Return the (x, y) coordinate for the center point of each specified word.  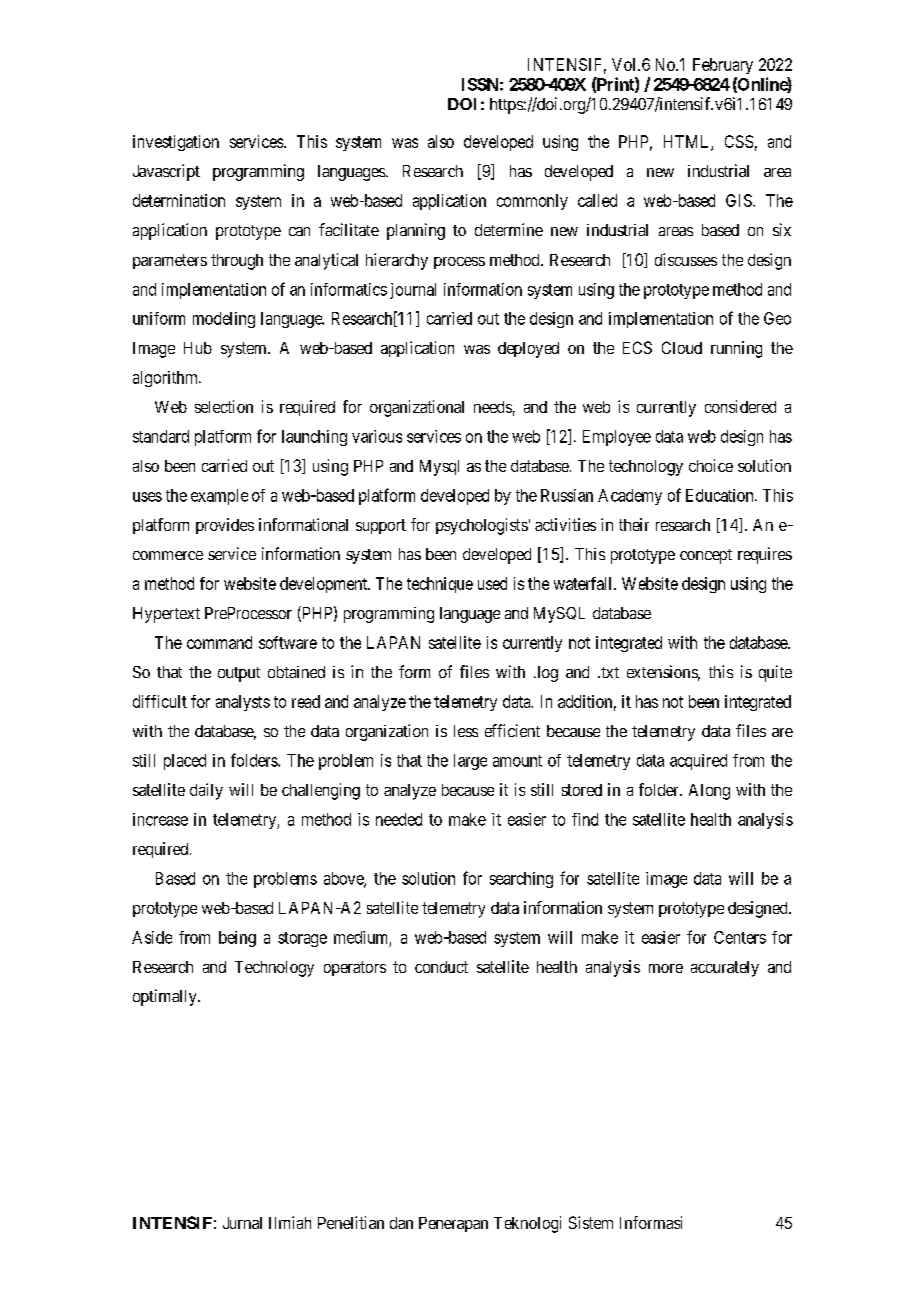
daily (206, 791)
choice (711, 465)
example (219, 497)
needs (493, 407)
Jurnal (242, 1223)
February (723, 66)
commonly (532, 202)
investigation (176, 143)
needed (399, 819)
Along (709, 792)
